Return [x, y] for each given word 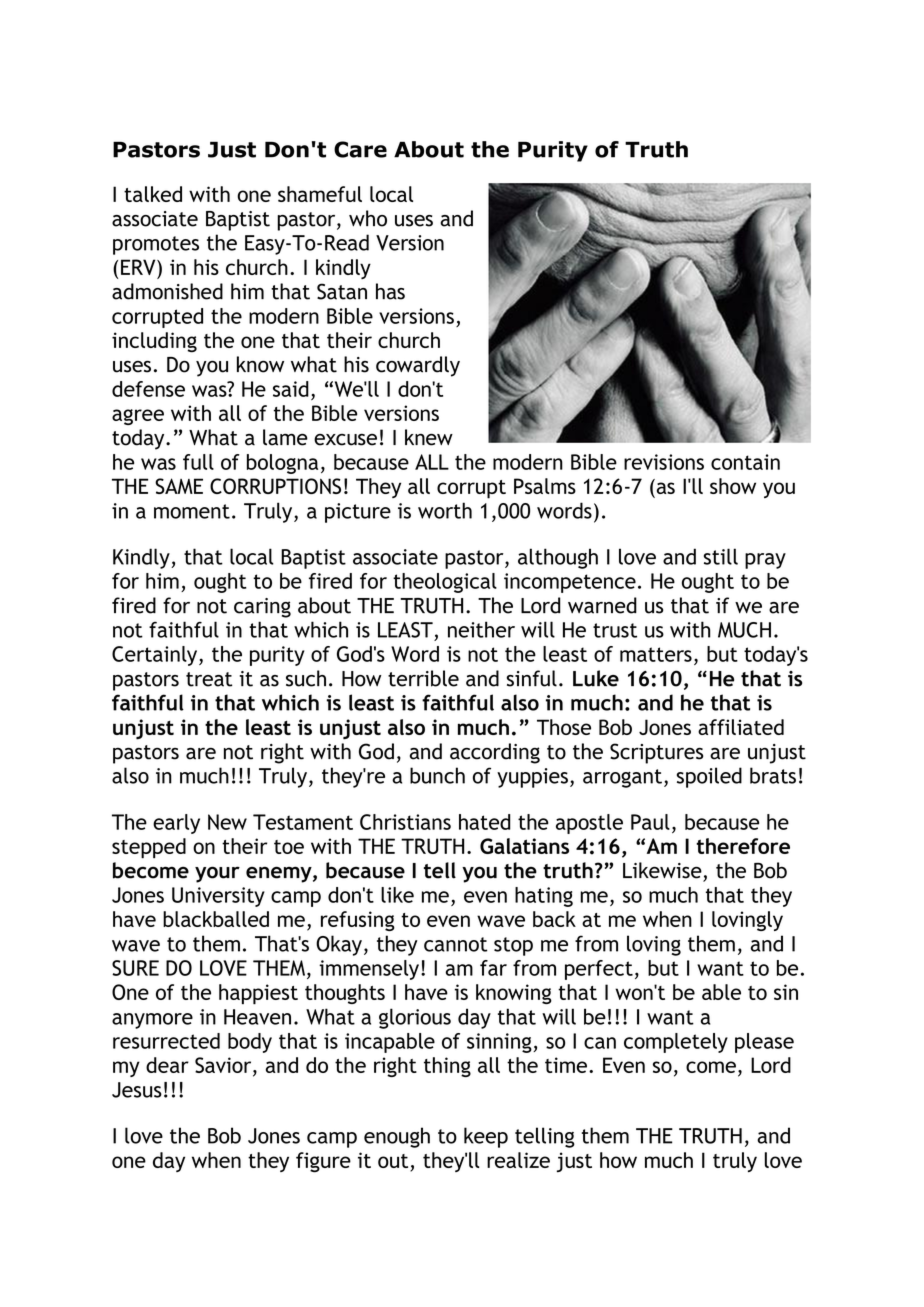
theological [445, 583]
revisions [664, 462]
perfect [599, 970]
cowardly [418, 366]
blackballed [216, 919]
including [154, 342]
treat [209, 679]
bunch [437, 775]
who [368, 218]
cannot [455, 944]
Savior [224, 1065]
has [390, 291]
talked [153, 194]
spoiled [709, 777]
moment [192, 511]
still [721, 556]
